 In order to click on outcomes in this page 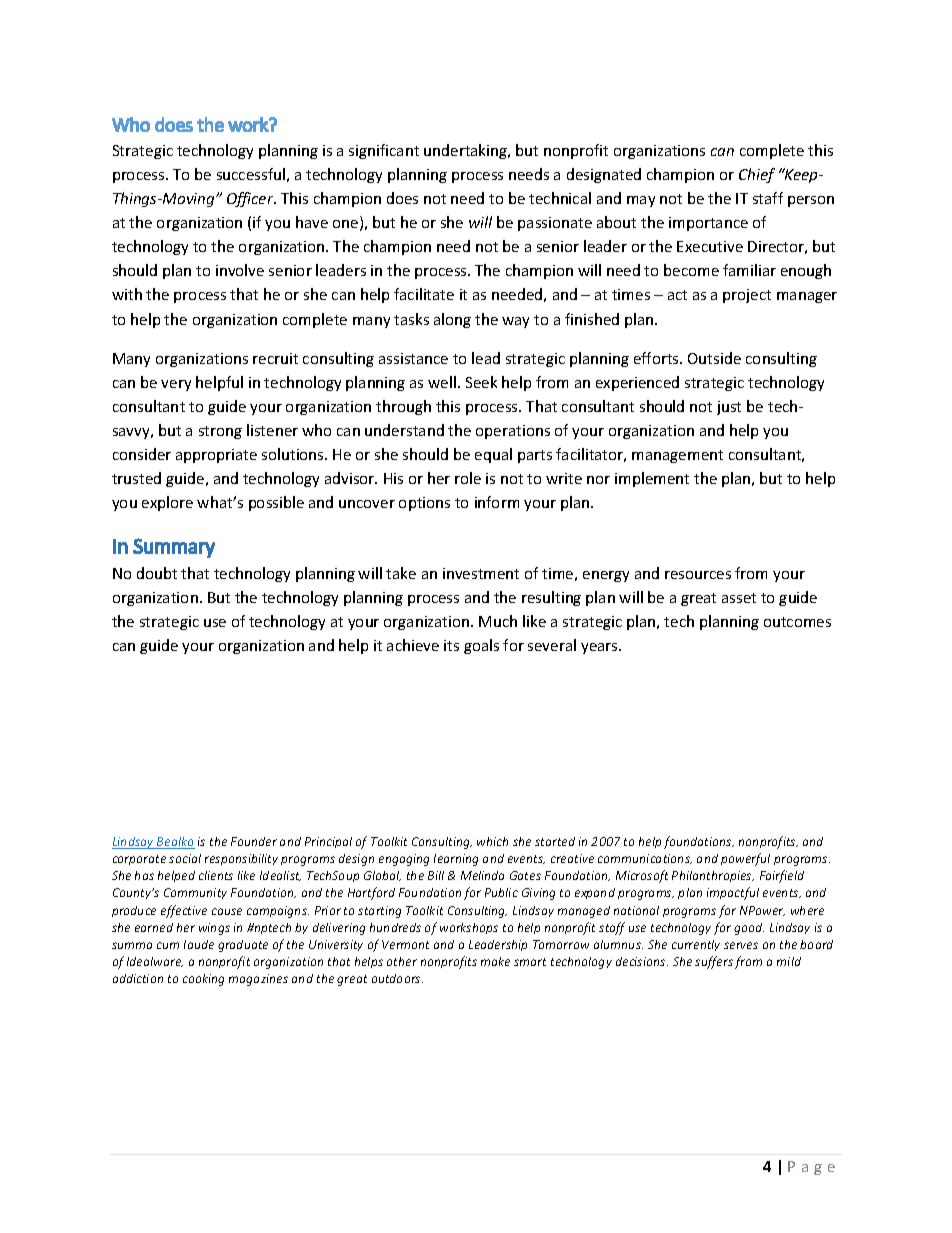, I will do `click(797, 622)`.
